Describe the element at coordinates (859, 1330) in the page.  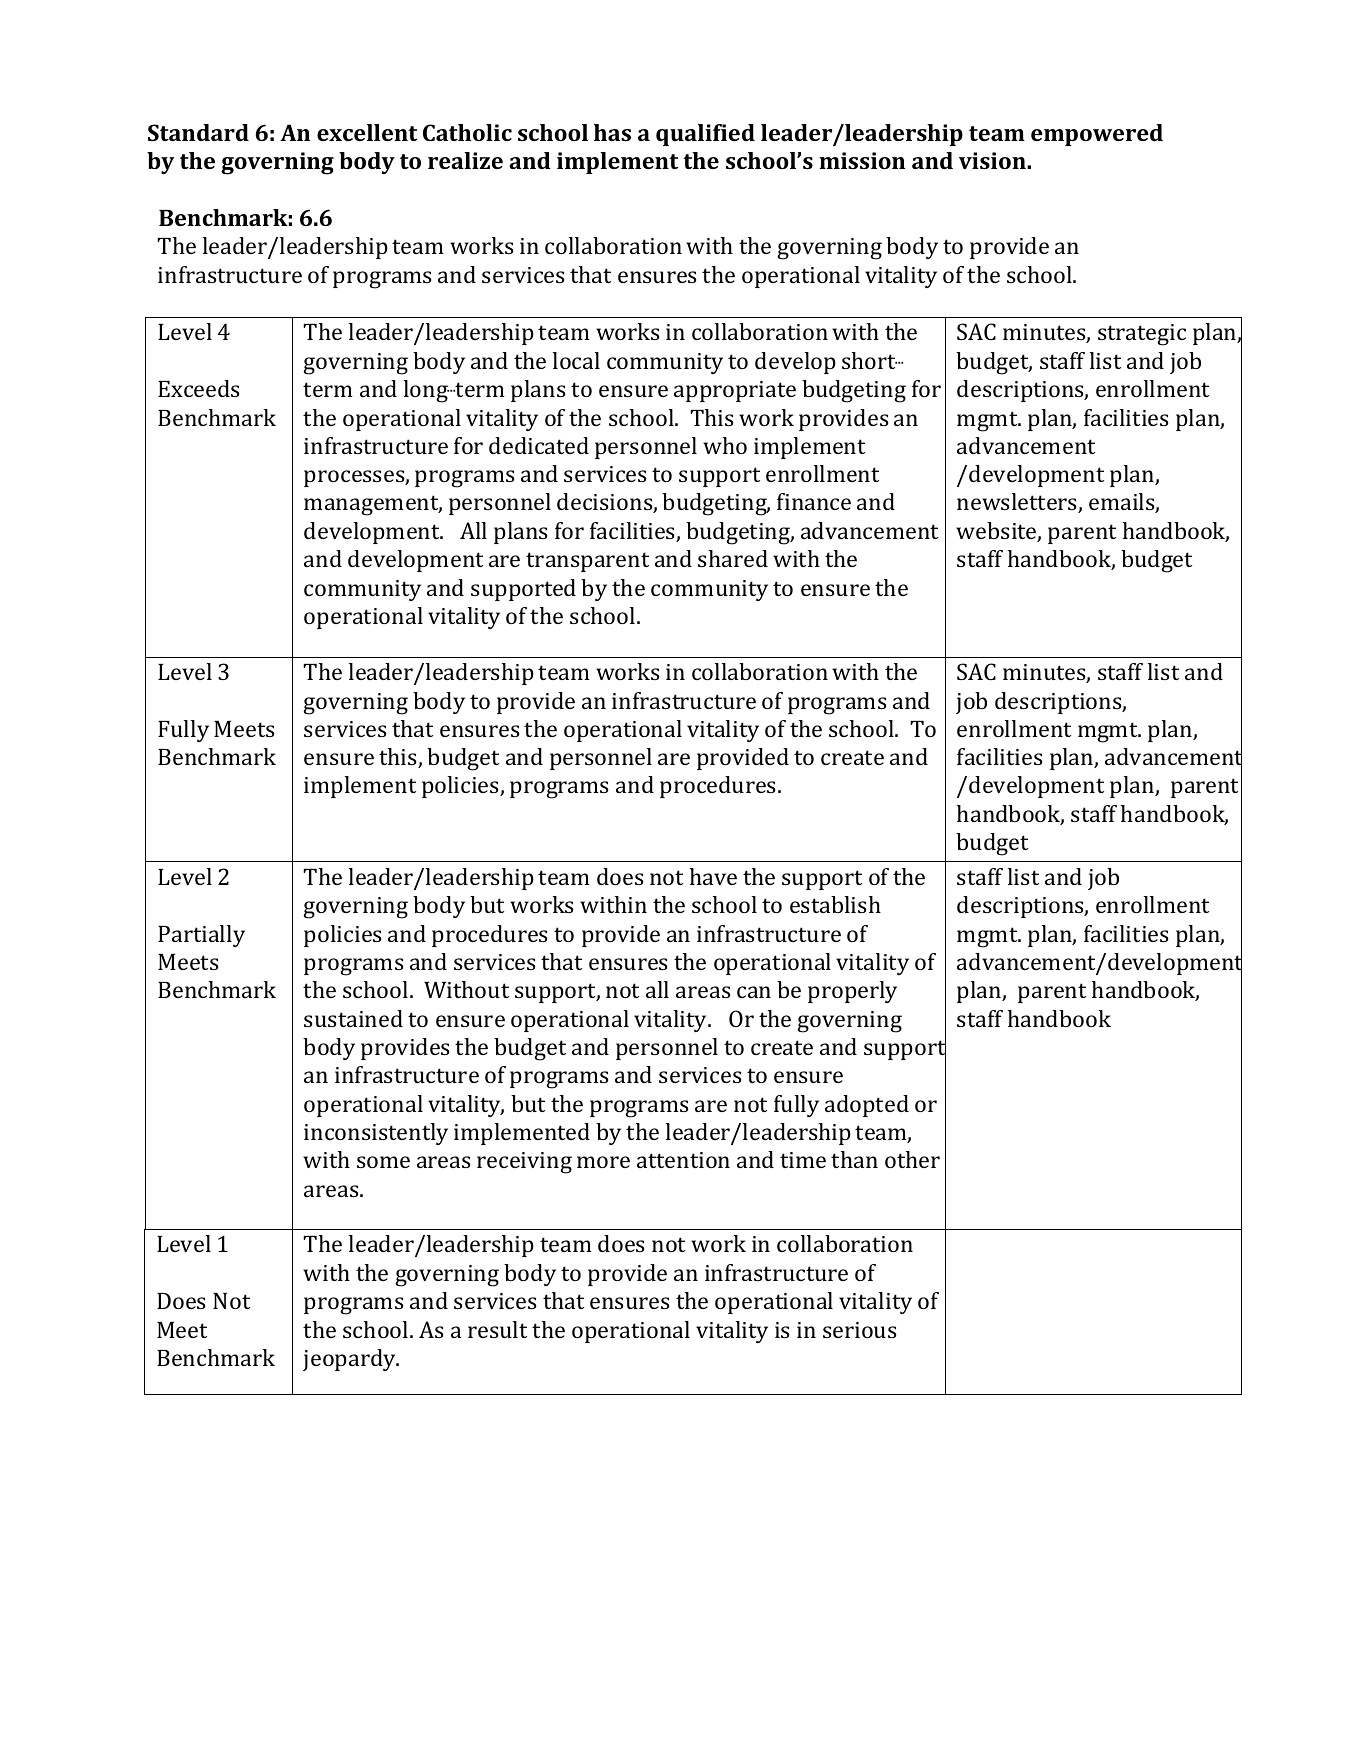
I see `serious` at that location.
